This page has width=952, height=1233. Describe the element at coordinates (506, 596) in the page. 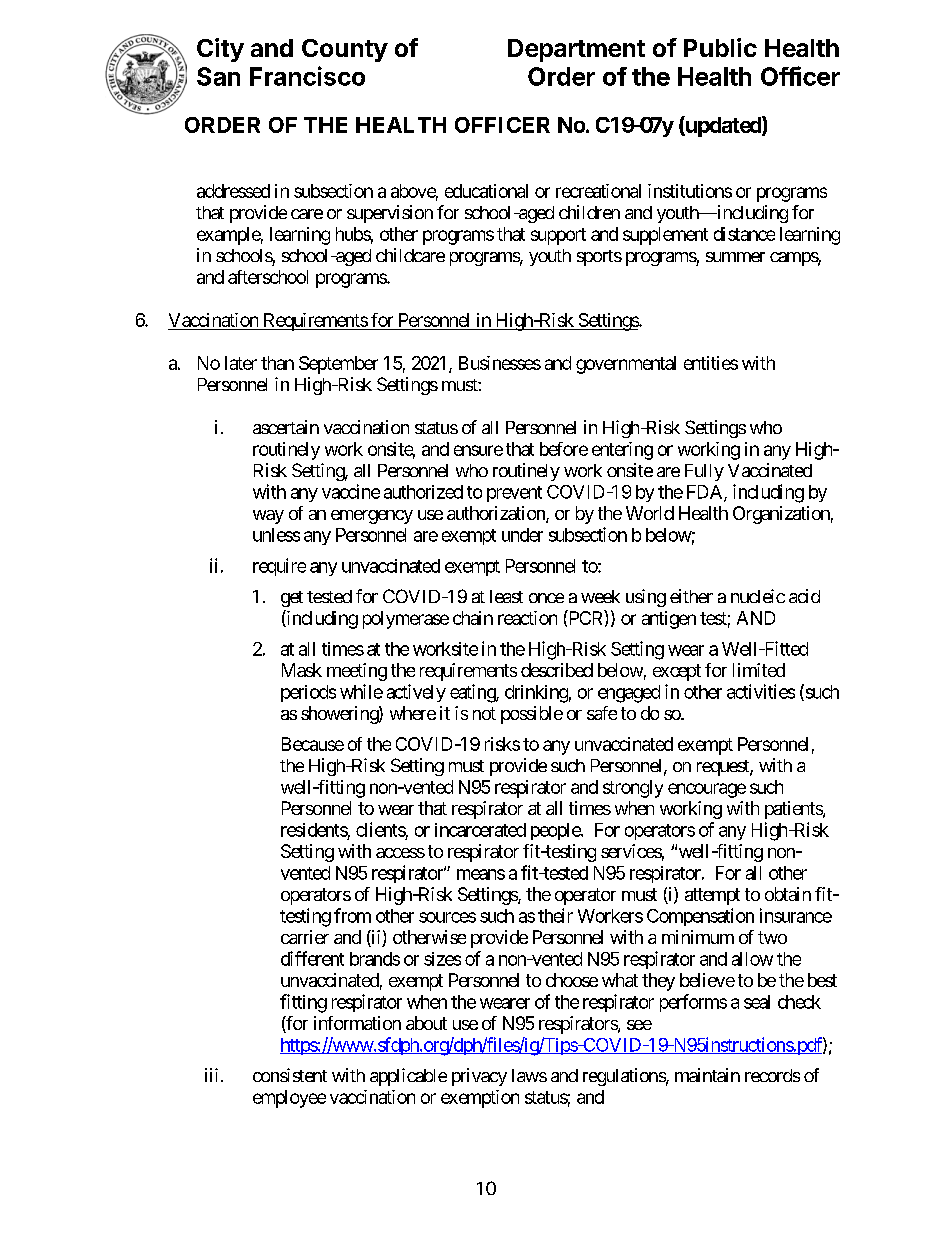

I see `least` at that location.
